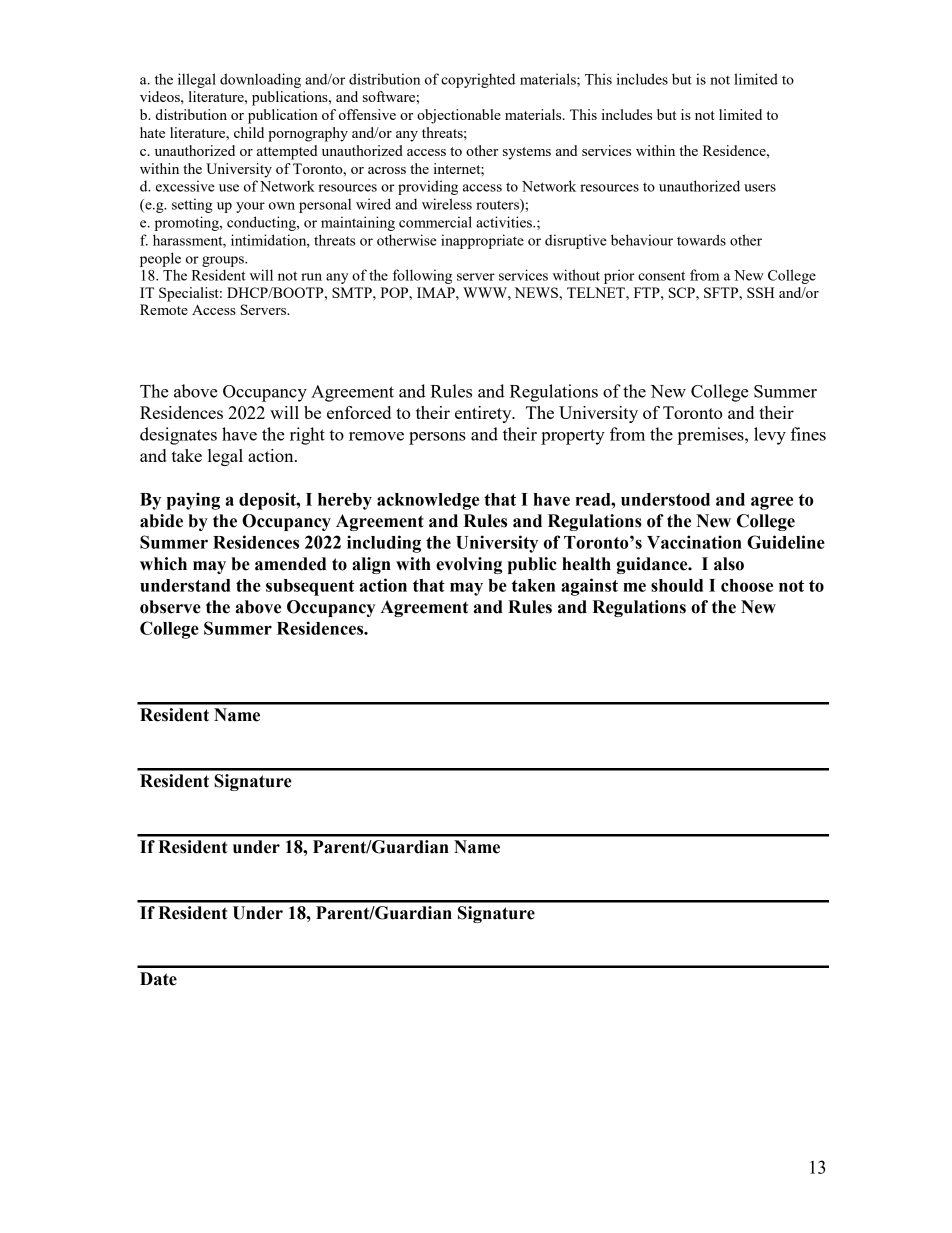  What do you see at coordinates (694, 542) in the page?
I see `Vaccination` at bounding box center [694, 542].
